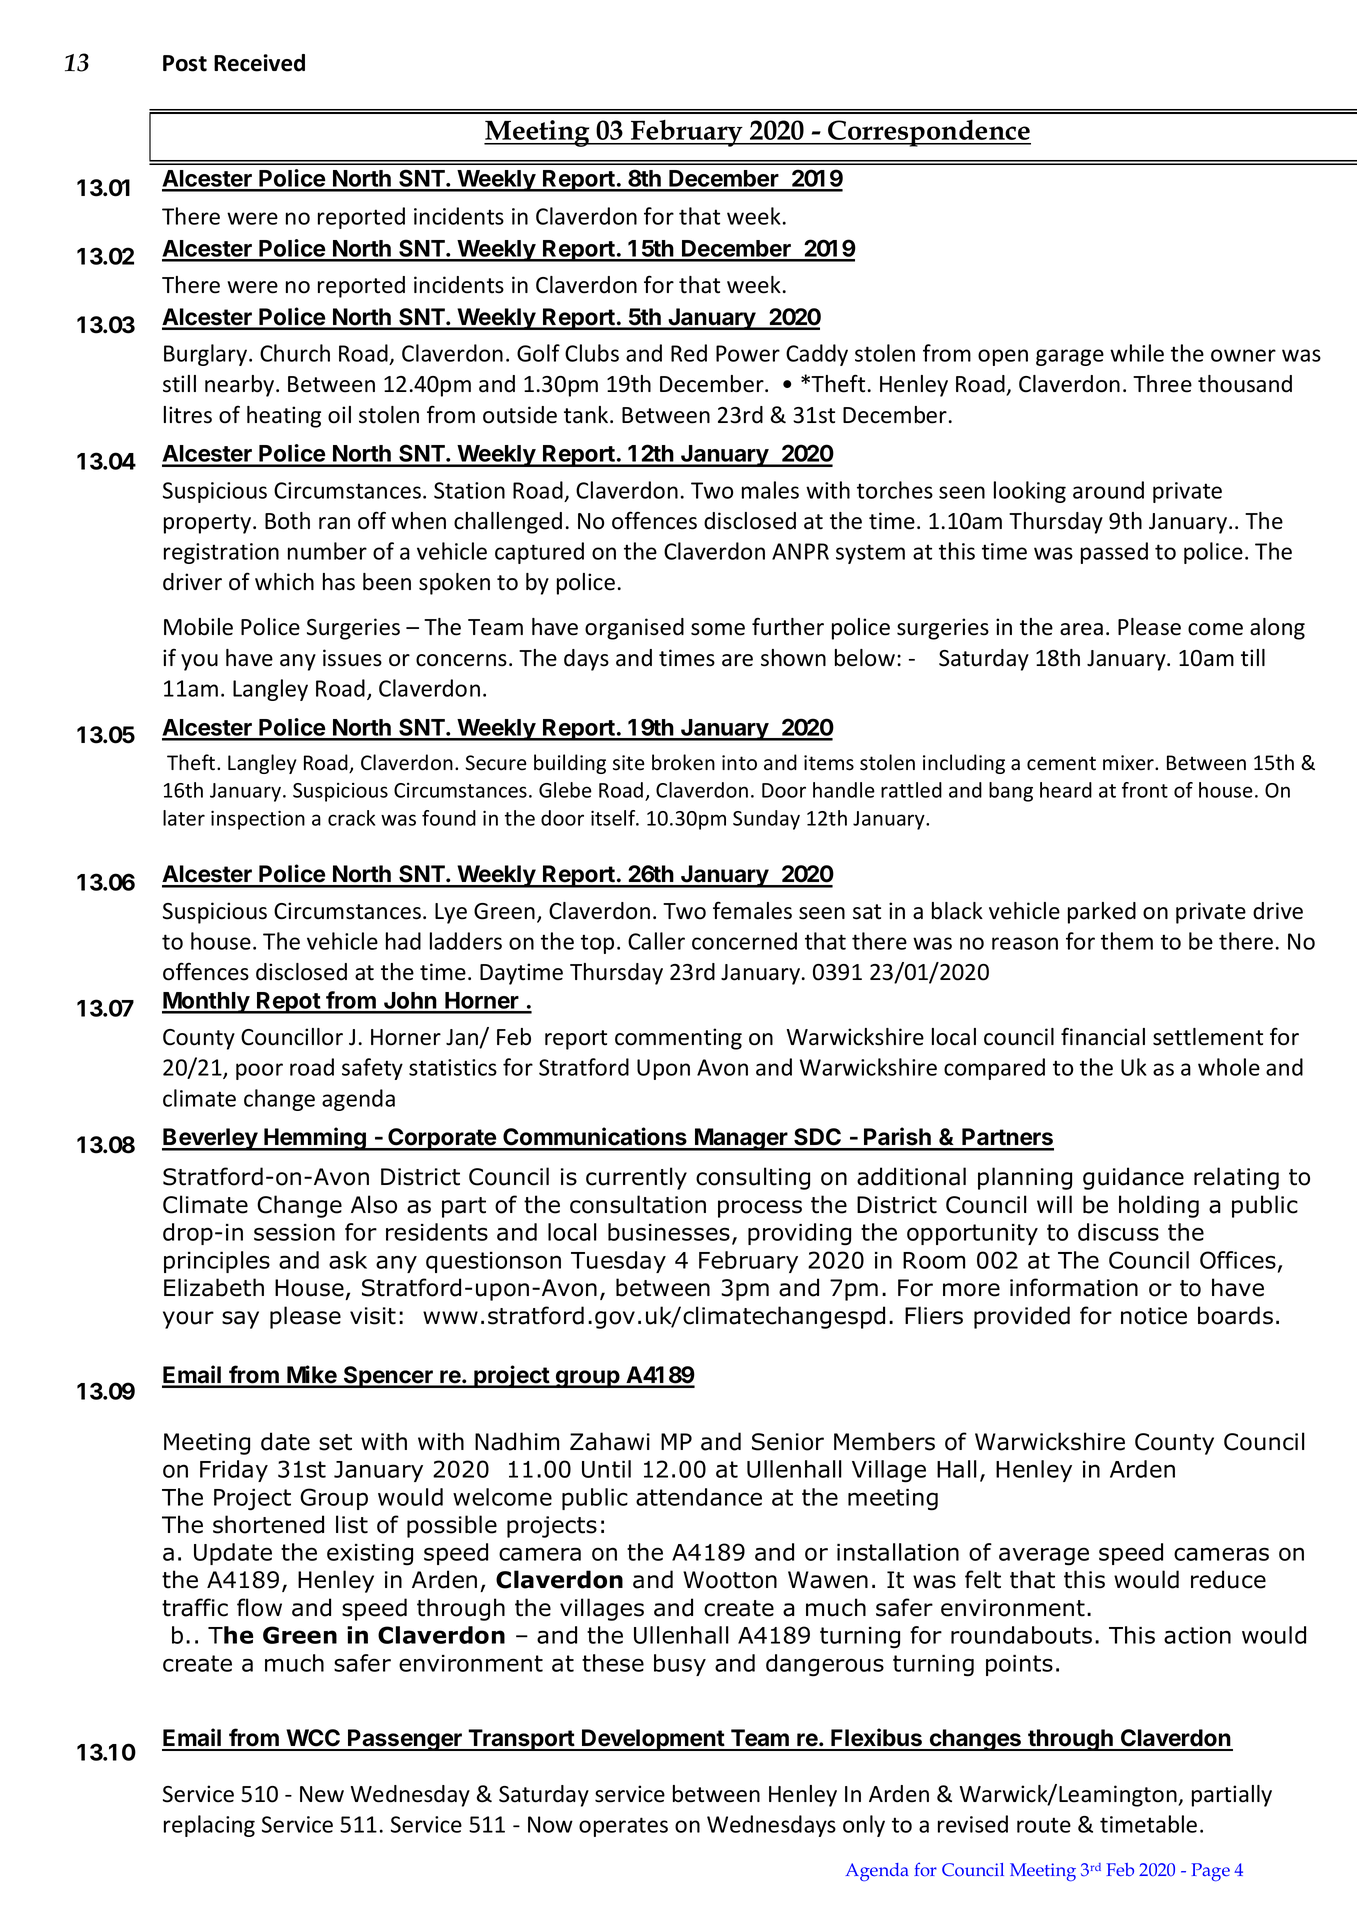  I want to click on while, so click(1137, 353).
